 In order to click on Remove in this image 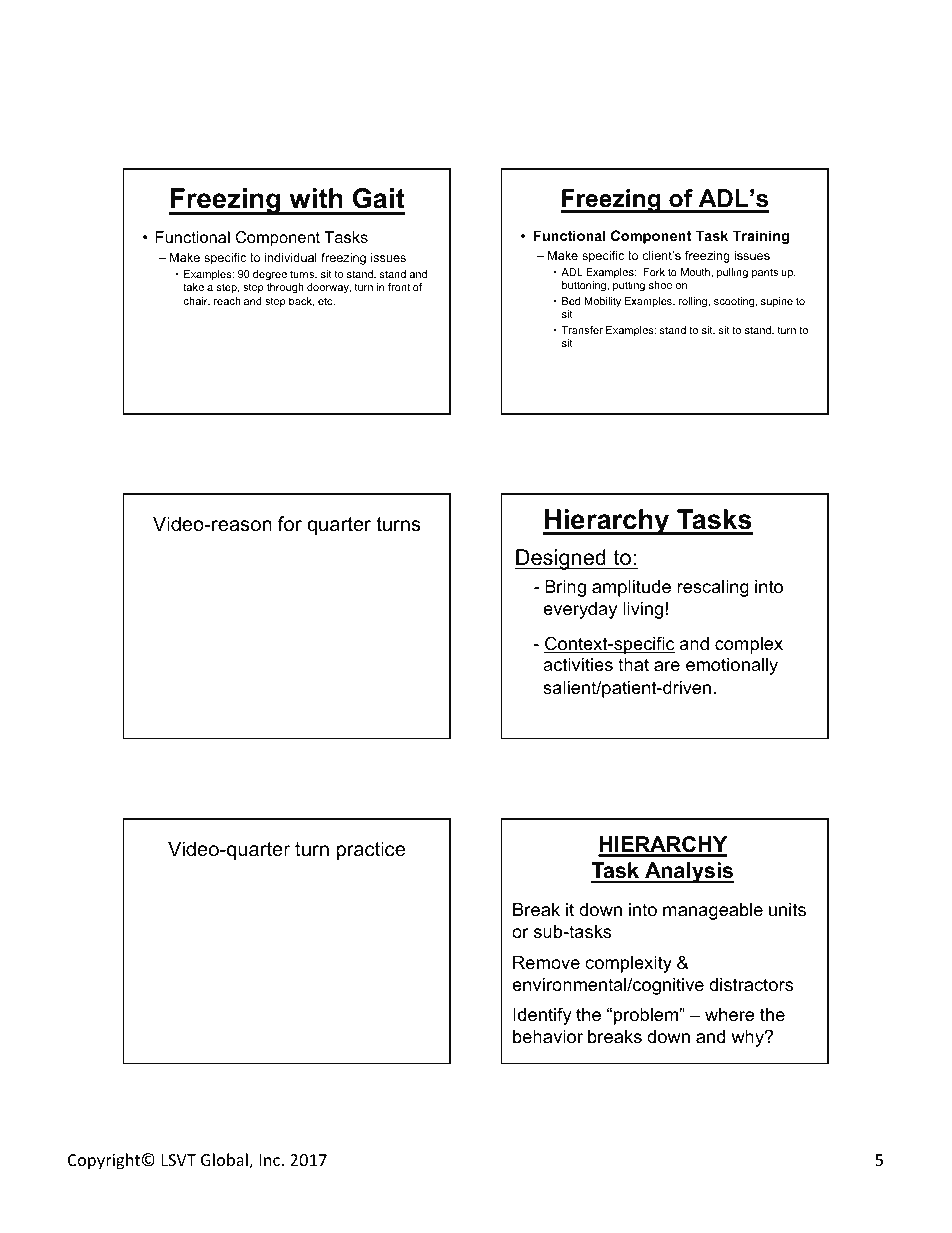, I will do `click(546, 962)`.
